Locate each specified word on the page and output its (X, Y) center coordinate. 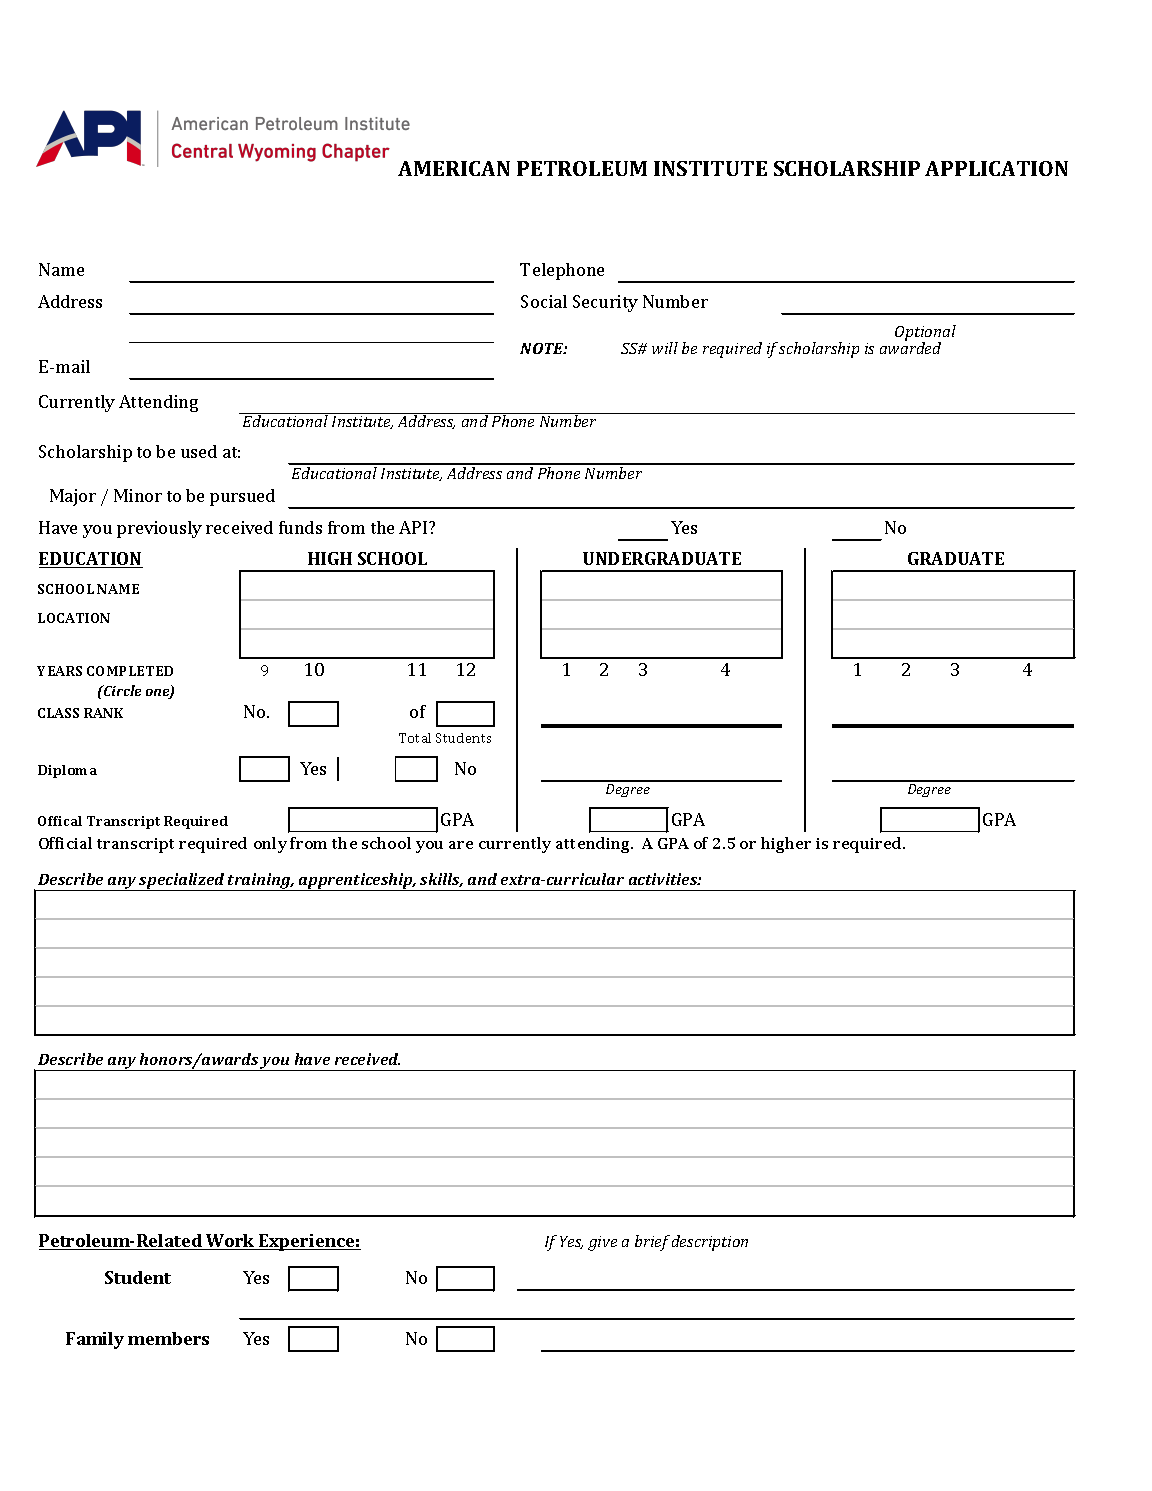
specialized (182, 882)
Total (415, 738)
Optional (925, 334)
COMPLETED (130, 671)
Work (230, 1242)
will (665, 348)
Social (544, 301)
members (168, 1338)
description (710, 1243)
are (461, 845)
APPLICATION (996, 168)
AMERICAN (454, 168)
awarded (910, 347)
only (270, 845)
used (199, 451)
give (602, 1243)
